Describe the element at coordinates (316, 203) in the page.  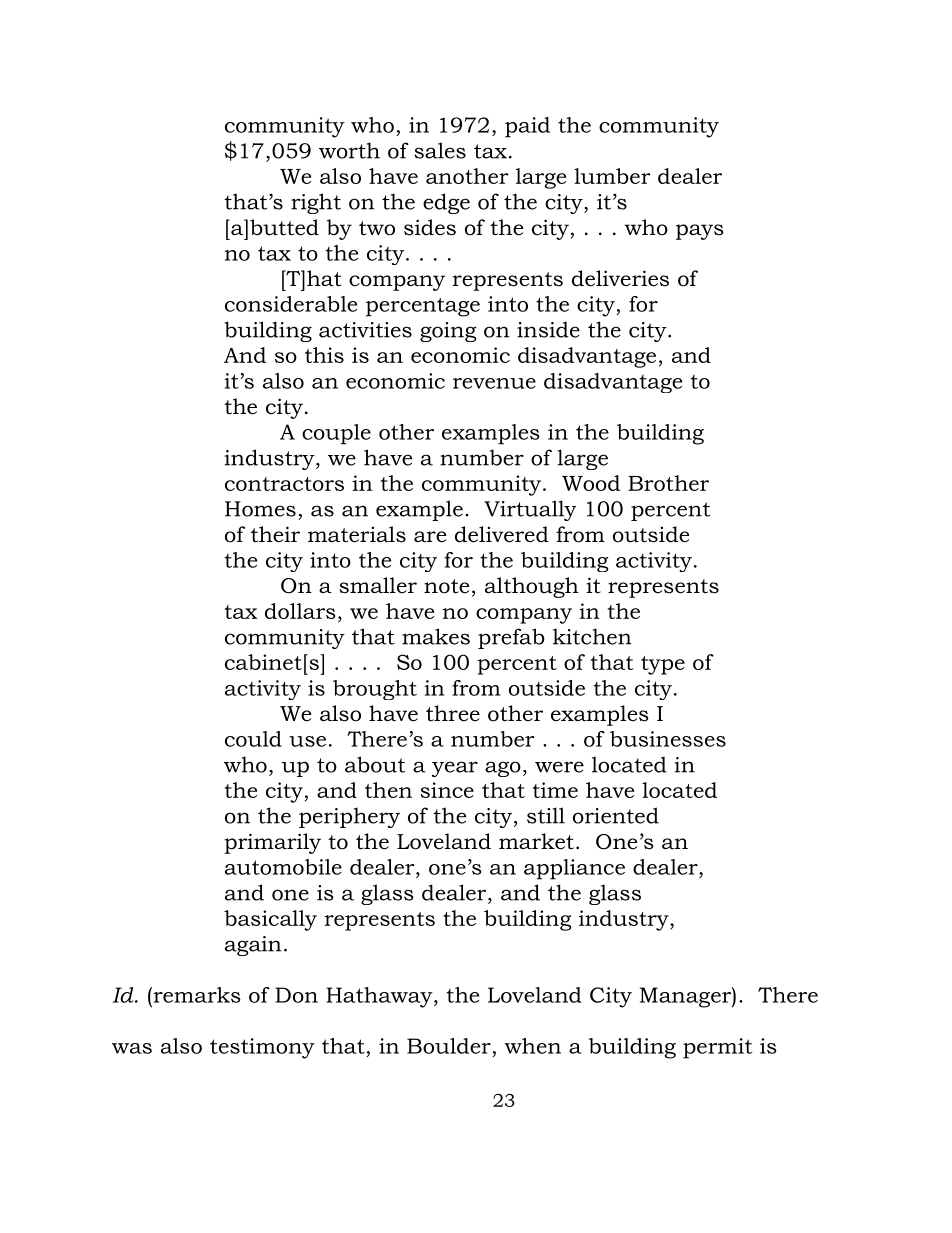
I see `right` at that location.
